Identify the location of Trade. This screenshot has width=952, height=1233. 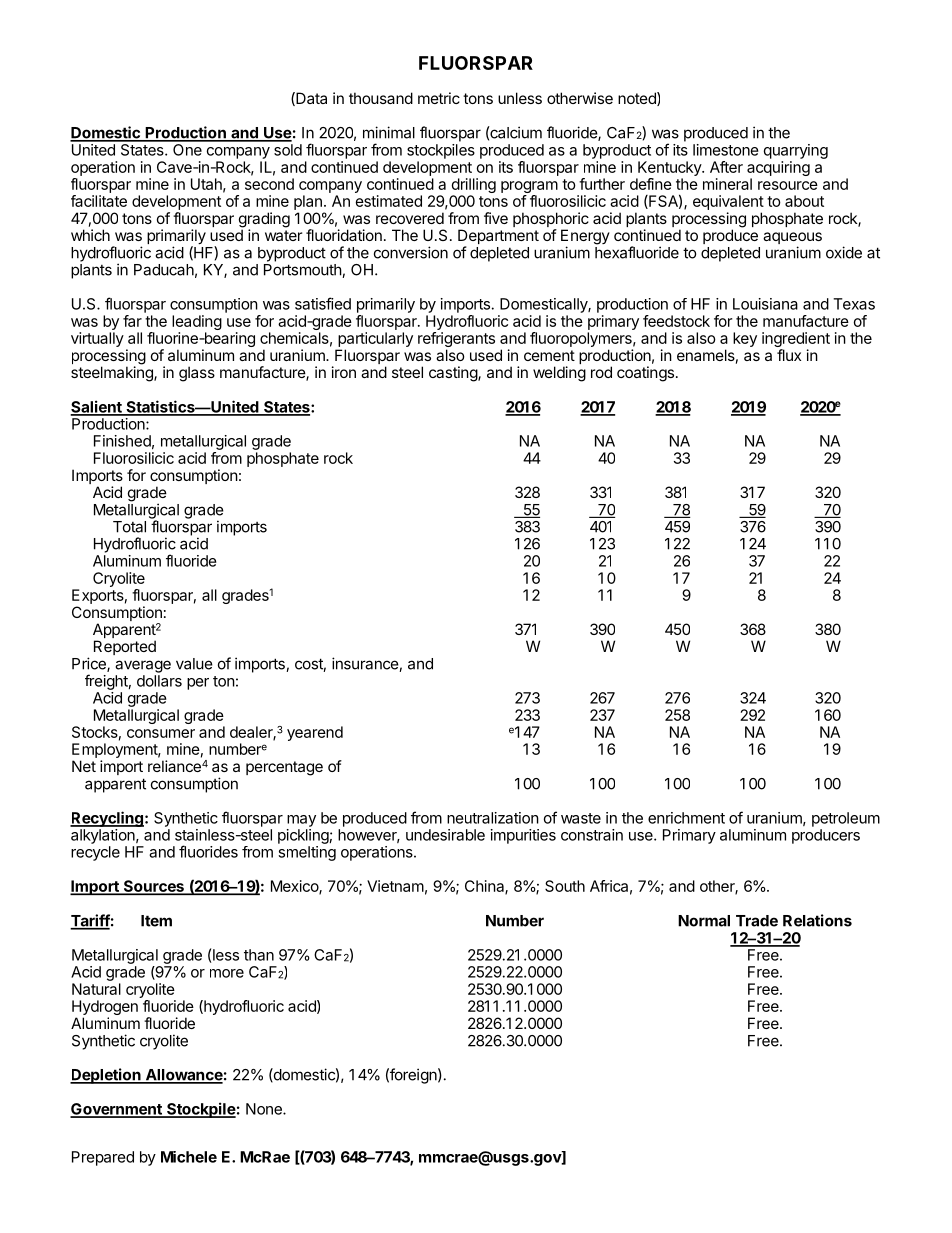
(757, 921).
